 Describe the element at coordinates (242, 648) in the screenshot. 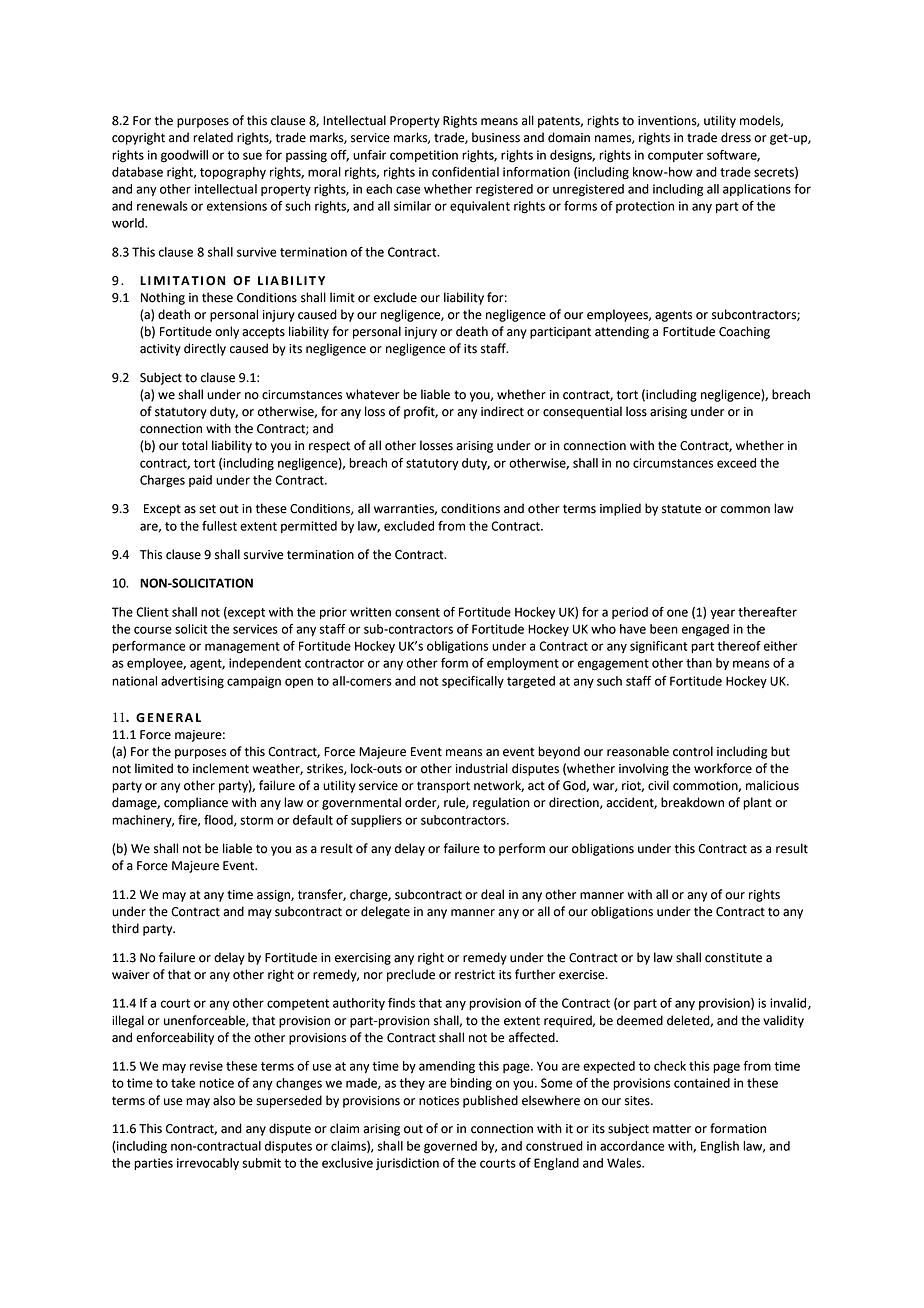

I see `management` at that location.
